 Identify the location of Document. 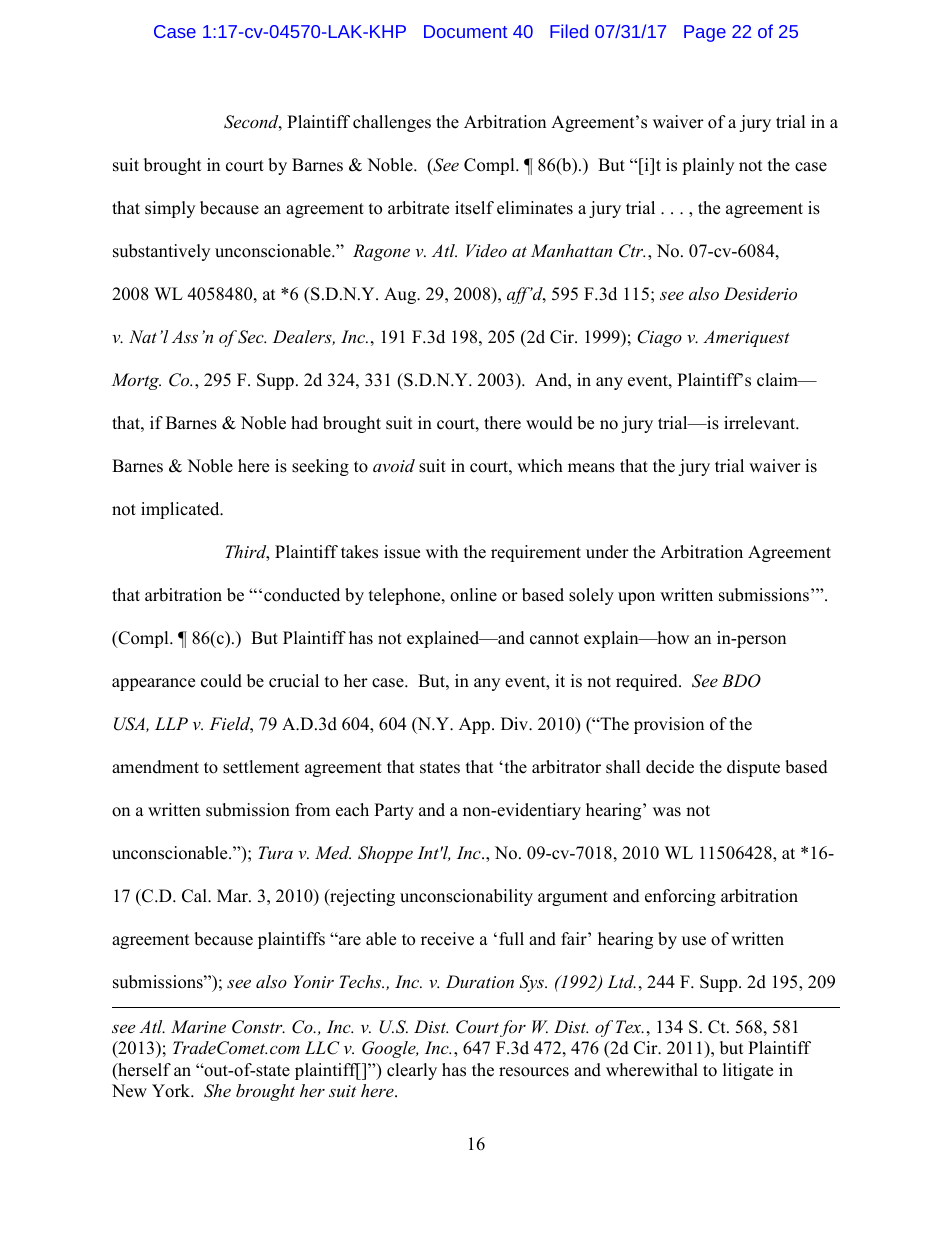
(465, 31).
